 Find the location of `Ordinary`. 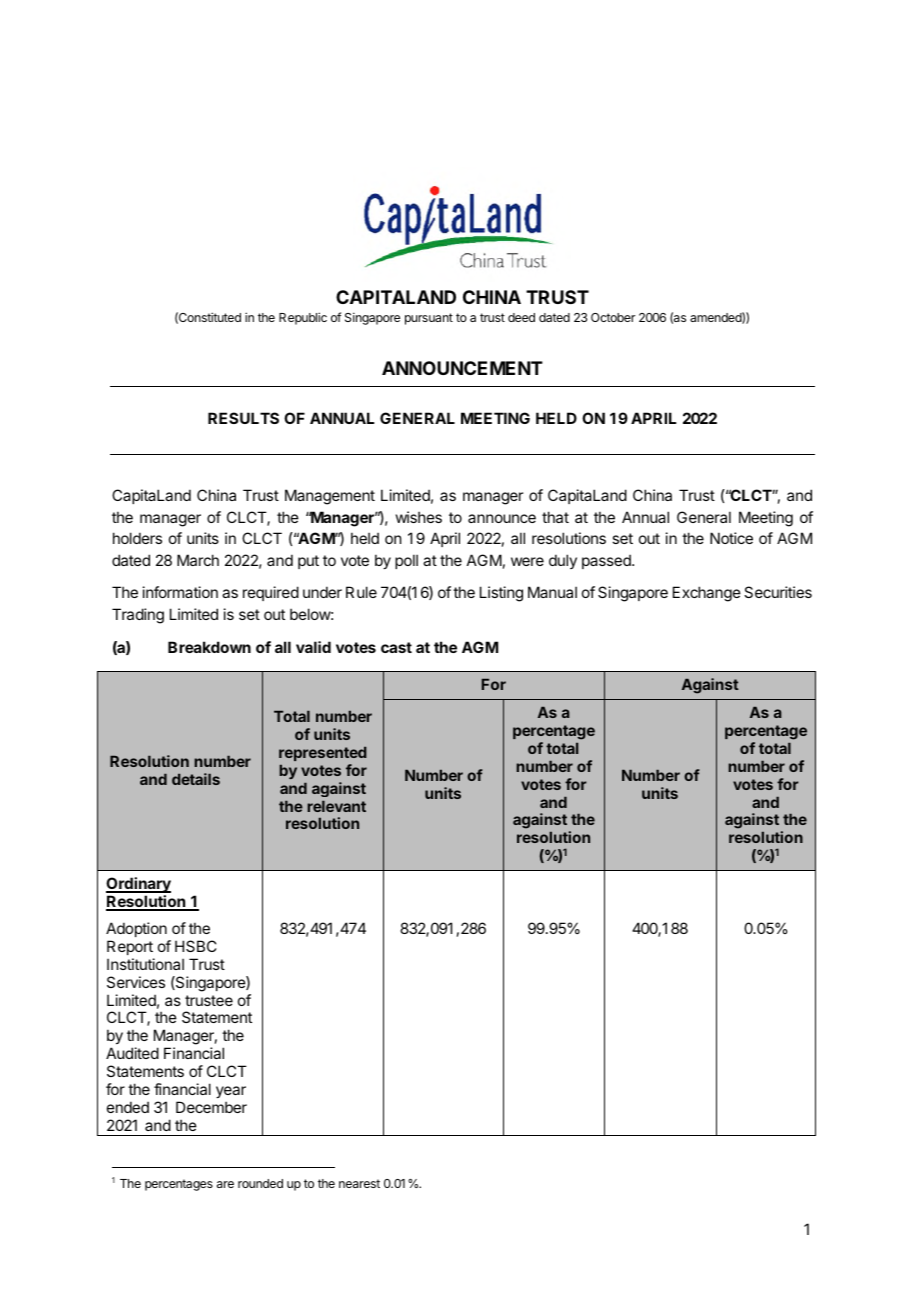

Ordinary is located at coordinates (138, 885).
